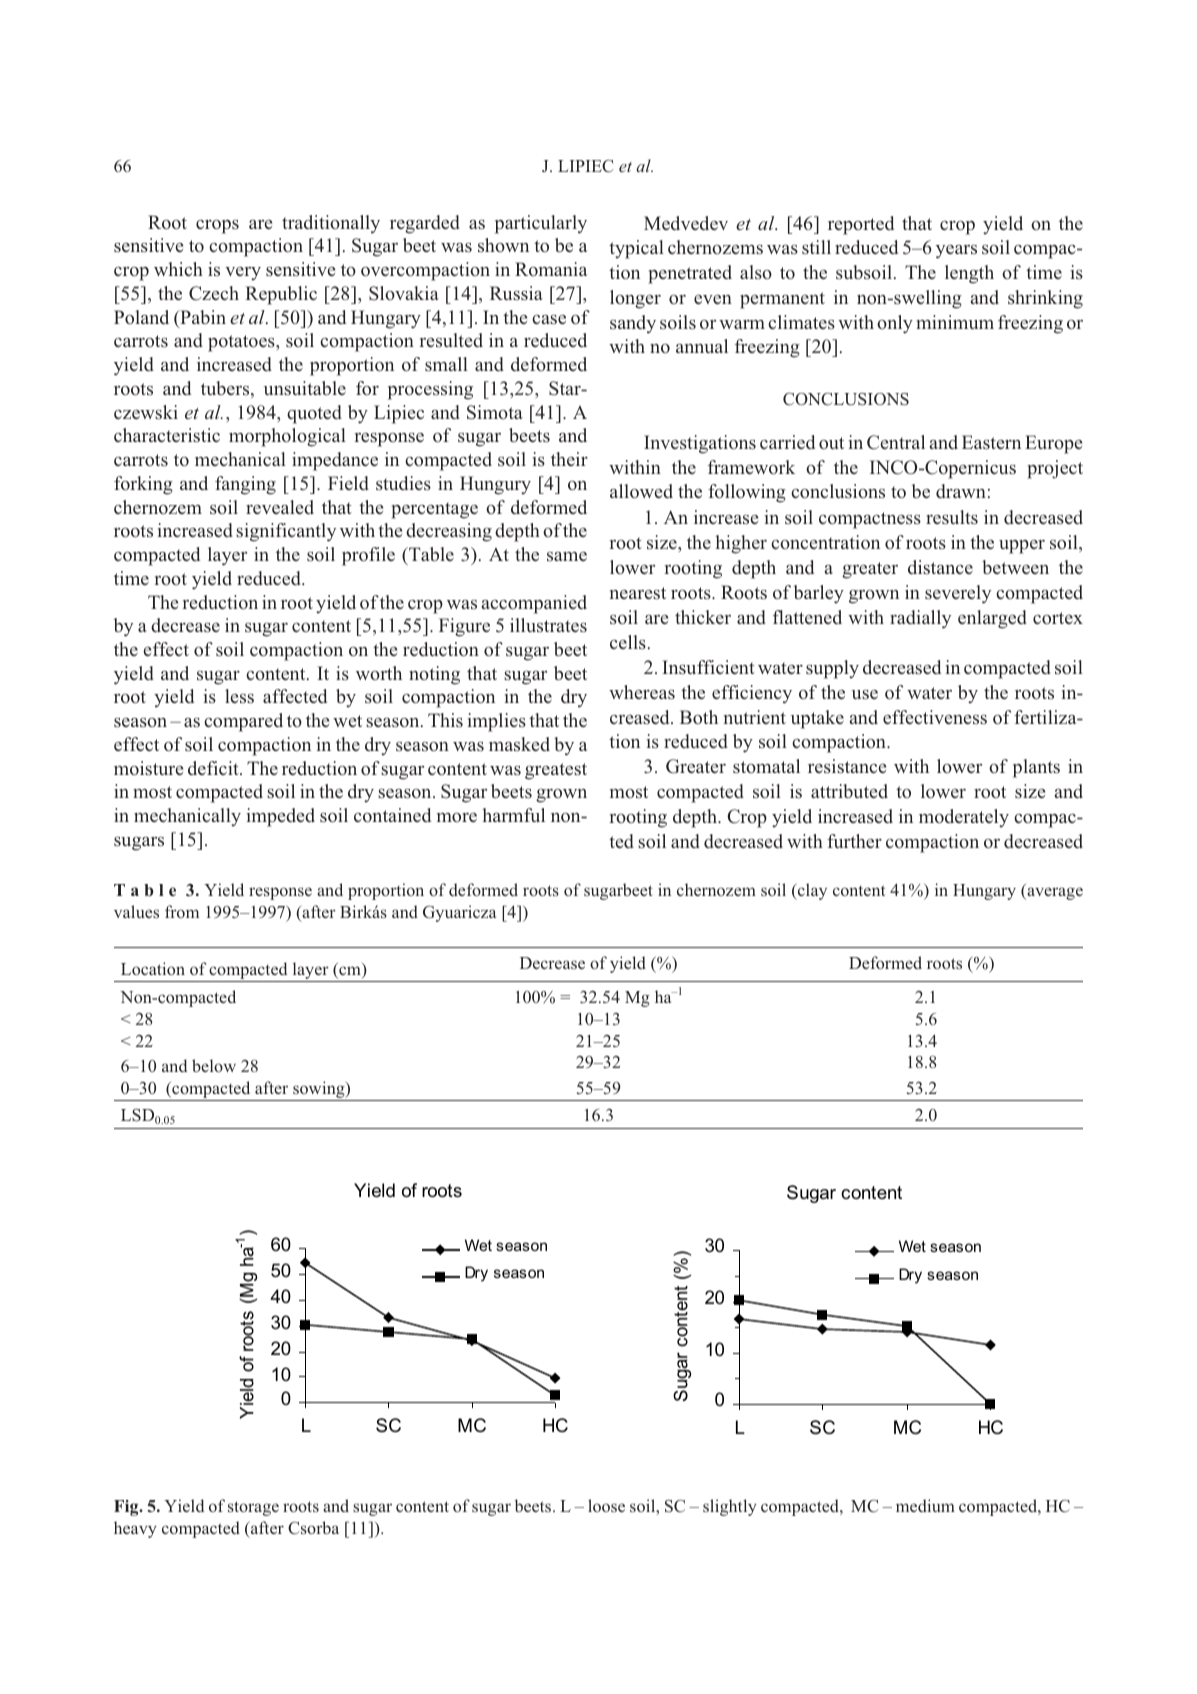 This document has height=1694, width=1197. Describe the element at coordinates (239, 696) in the document. I see `less` at that location.
